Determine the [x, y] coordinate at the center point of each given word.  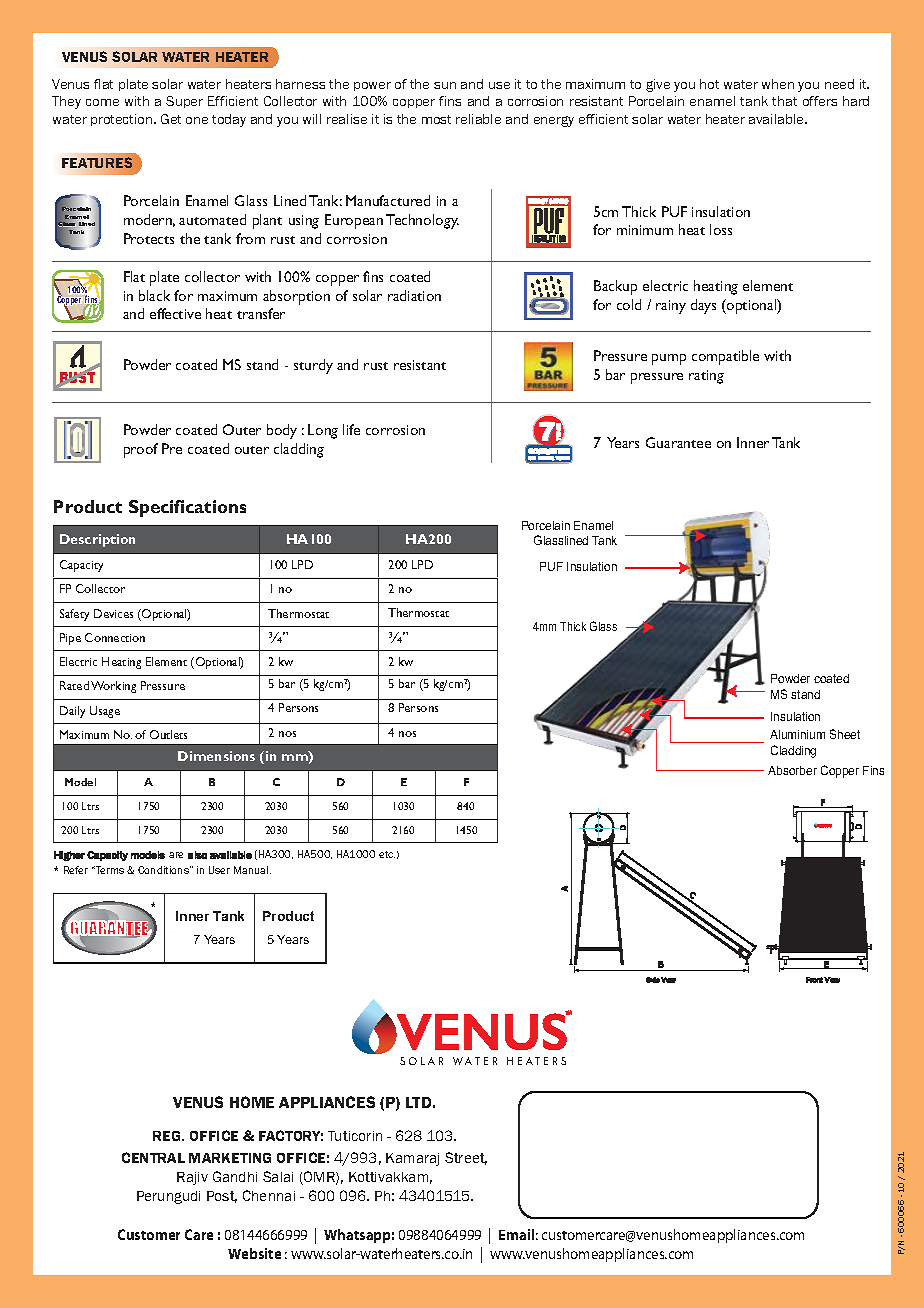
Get [171, 119]
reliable [478, 119]
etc [387, 854]
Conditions [164, 870]
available [777, 119]
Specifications [187, 508]
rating [706, 377]
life [351, 429]
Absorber [792, 770]
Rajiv [192, 1178]
